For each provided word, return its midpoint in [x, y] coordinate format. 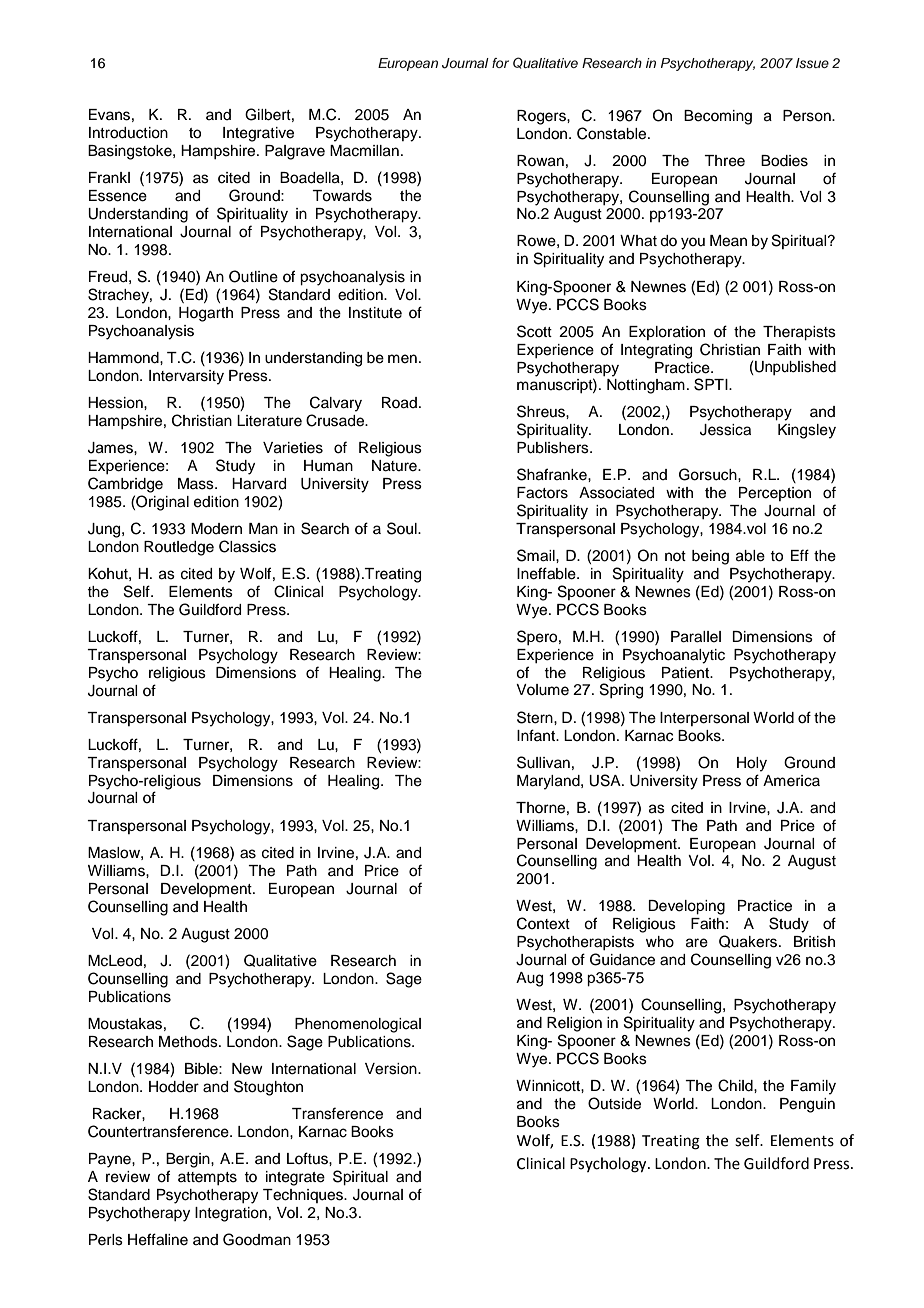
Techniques [304, 1196]
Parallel [696, 637]
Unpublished [794, 368]
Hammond [124, 358]
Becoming [718, 117]
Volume [542, 690]
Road [399, 403]
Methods [189, 1042]
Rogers [542, 117]
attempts [207, 1178]
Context [543, 923]
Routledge [179, 548]
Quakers [749, 941]
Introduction [128, 133]
